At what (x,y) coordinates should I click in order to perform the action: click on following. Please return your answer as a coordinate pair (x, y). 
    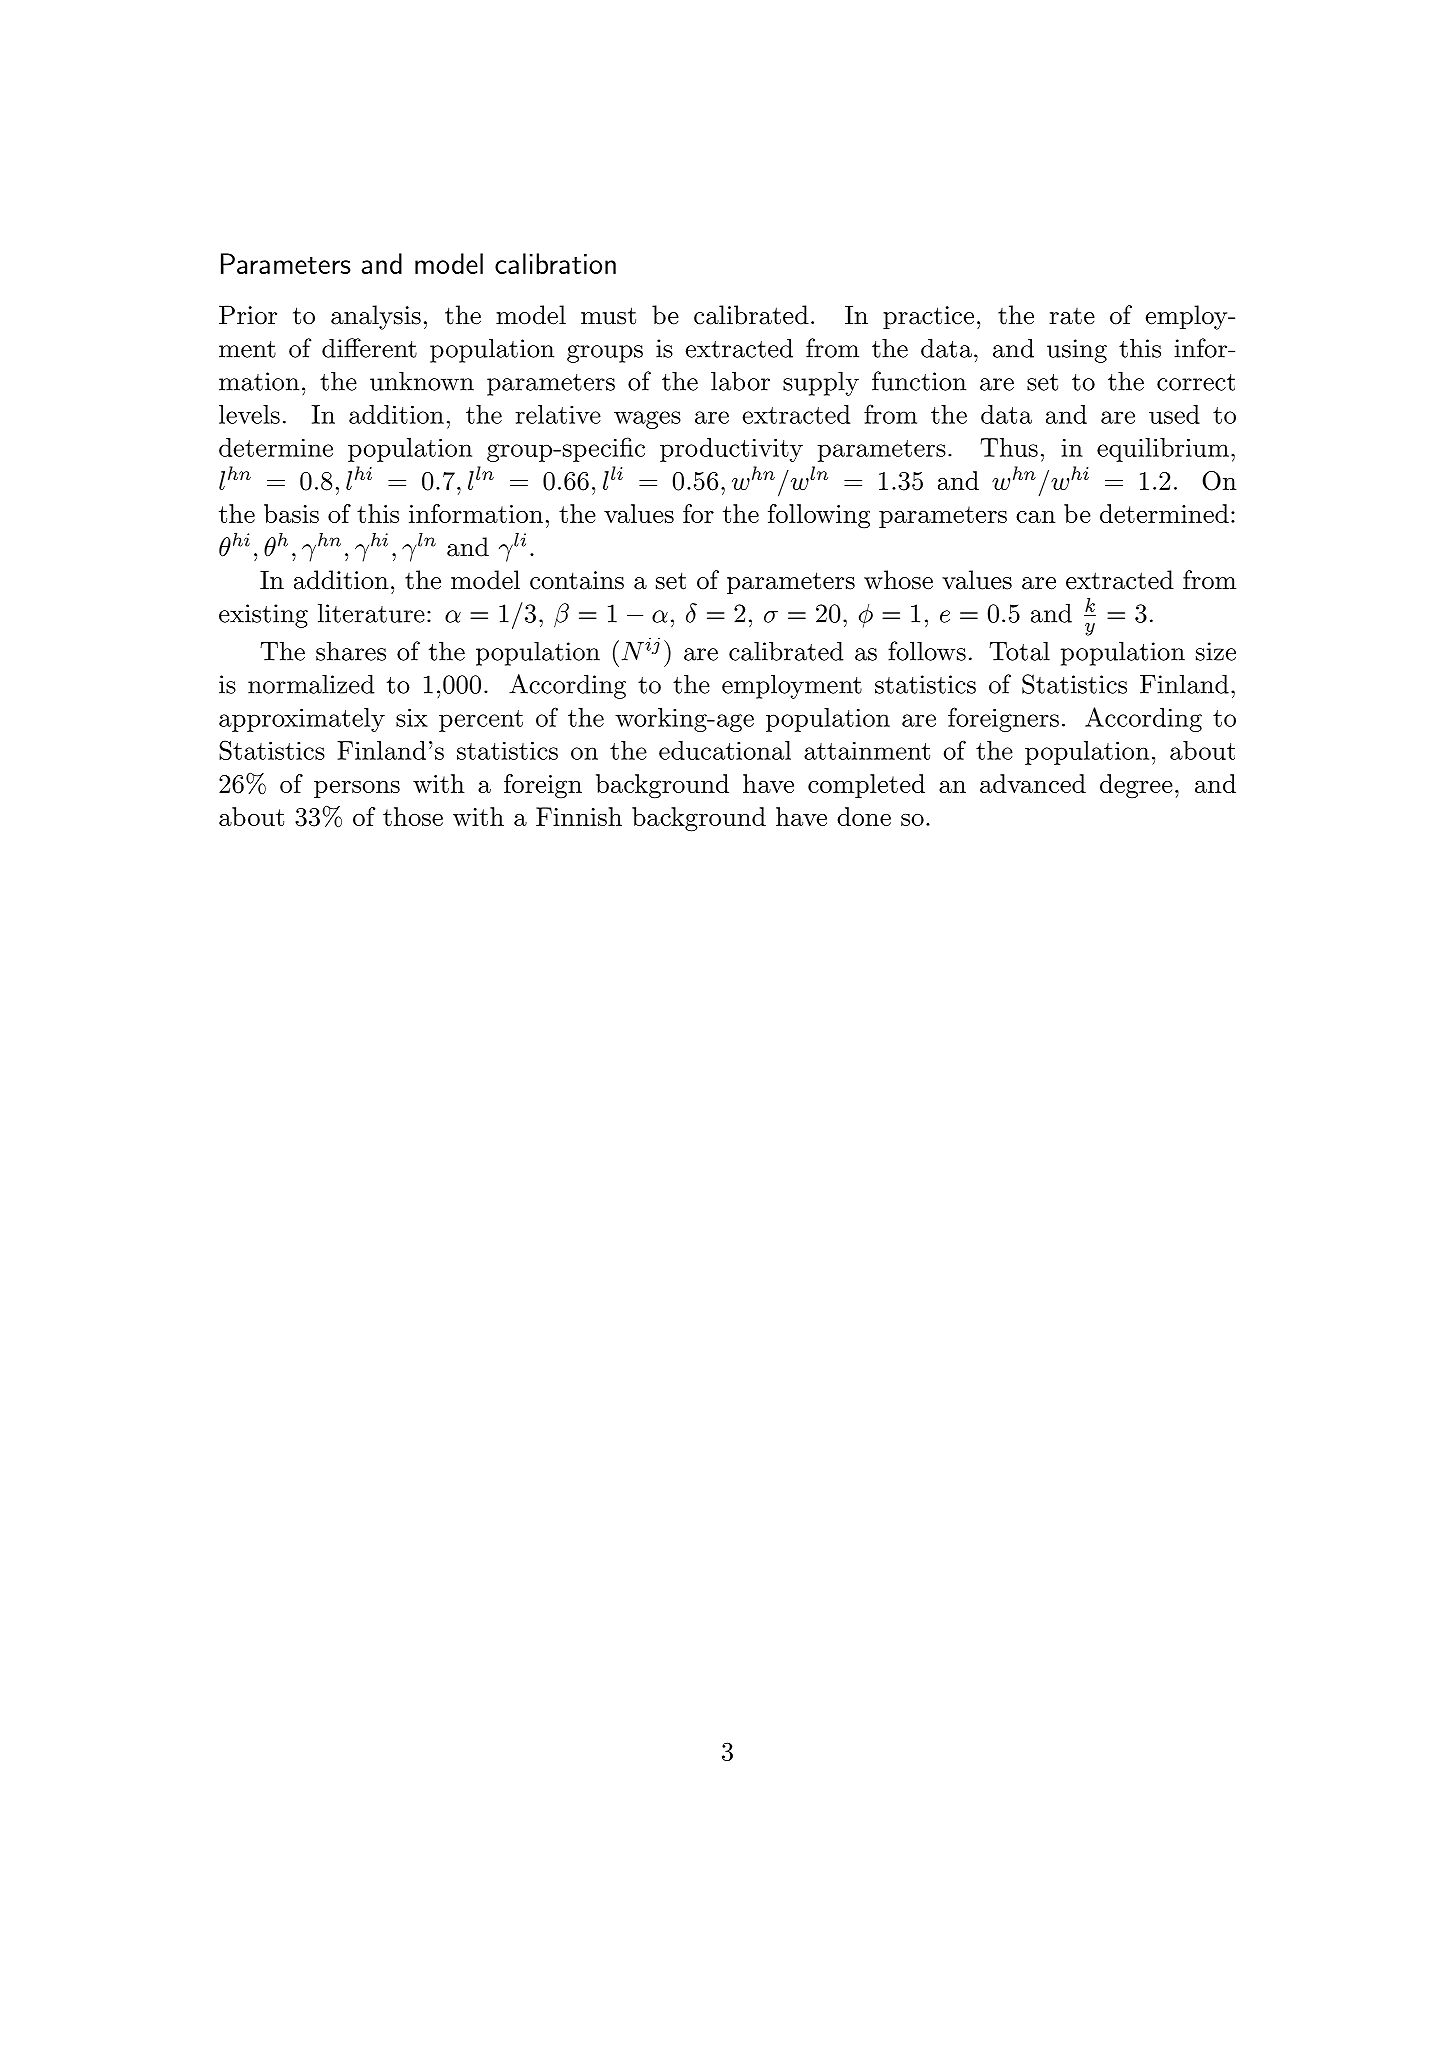
    Looking at the image, I should click on (819, 516).
